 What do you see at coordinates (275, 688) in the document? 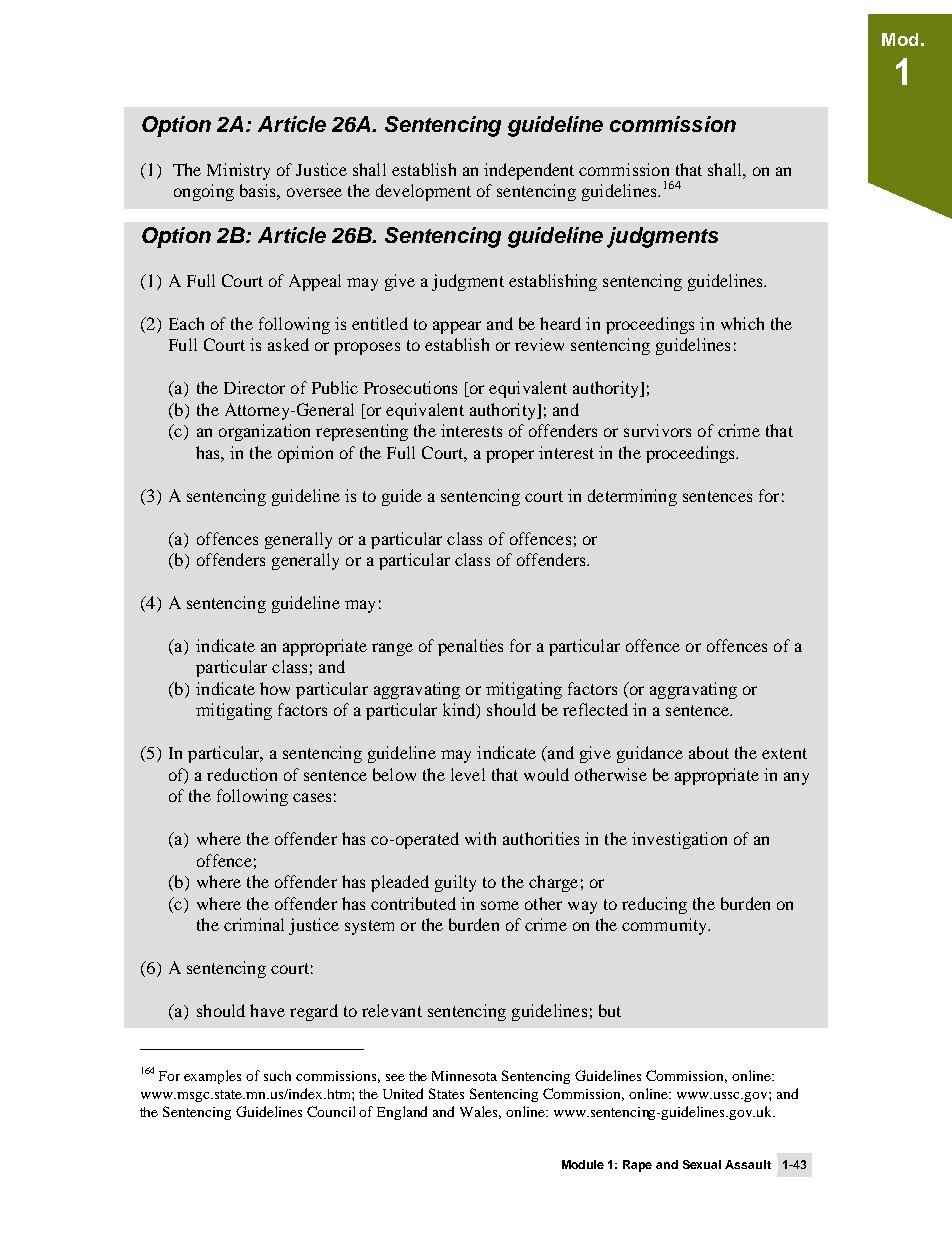
I see `how` at bounding box center [275, 688].
